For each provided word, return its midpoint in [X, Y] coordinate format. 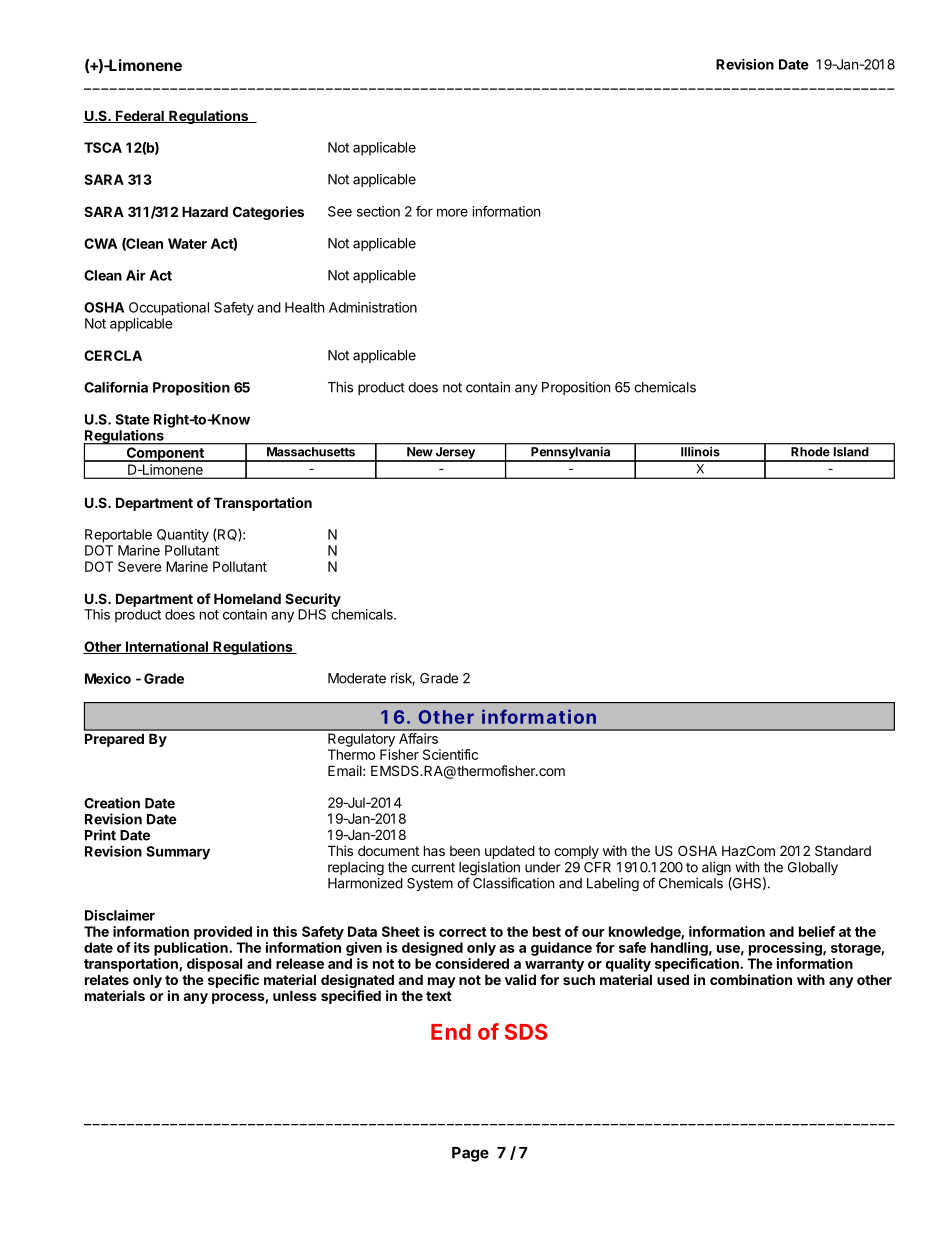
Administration [373, 307]
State [132, 419]
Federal [140, 116]
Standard [843, 850]
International [166, 647]
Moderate [357, 678]
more [452, 212]
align [717, 870]
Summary [178, 853]
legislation [489, 870]
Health [304, 307]
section [378, 211]
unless [295, 995]
